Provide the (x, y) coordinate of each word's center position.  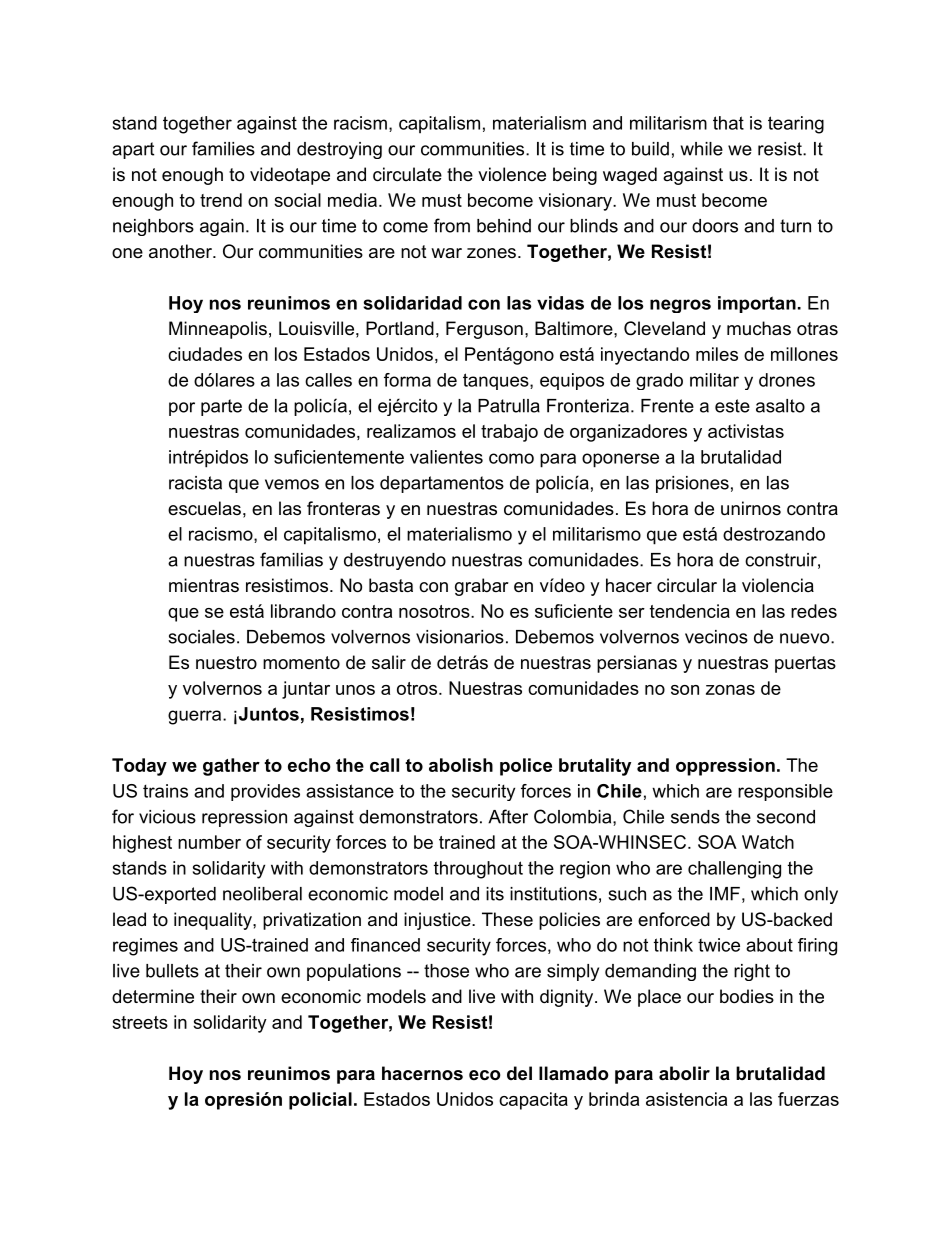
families (223, 148)
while (702, 149)
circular (687, 585)
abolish (461, 765)
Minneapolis (218, 330)
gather (231, 767)
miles (717, 354)
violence (512, 174)
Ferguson (484, 330)
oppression (725, 767)
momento (301, 662)
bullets (172, 971)
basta (391, 585)
